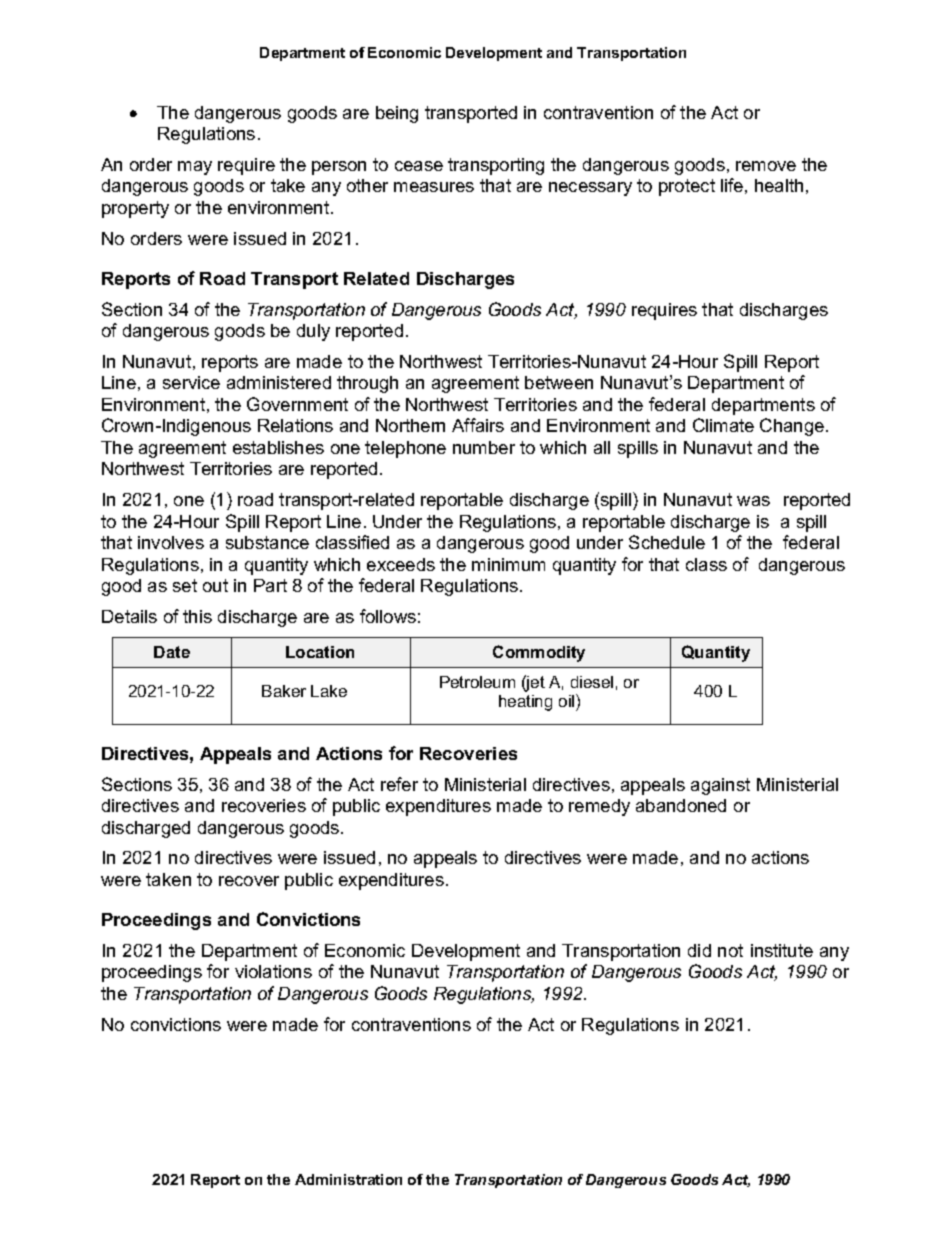  What do you see at coordinates (484, 447) in the image?
I see `number` at bounding box center [484, 447].
